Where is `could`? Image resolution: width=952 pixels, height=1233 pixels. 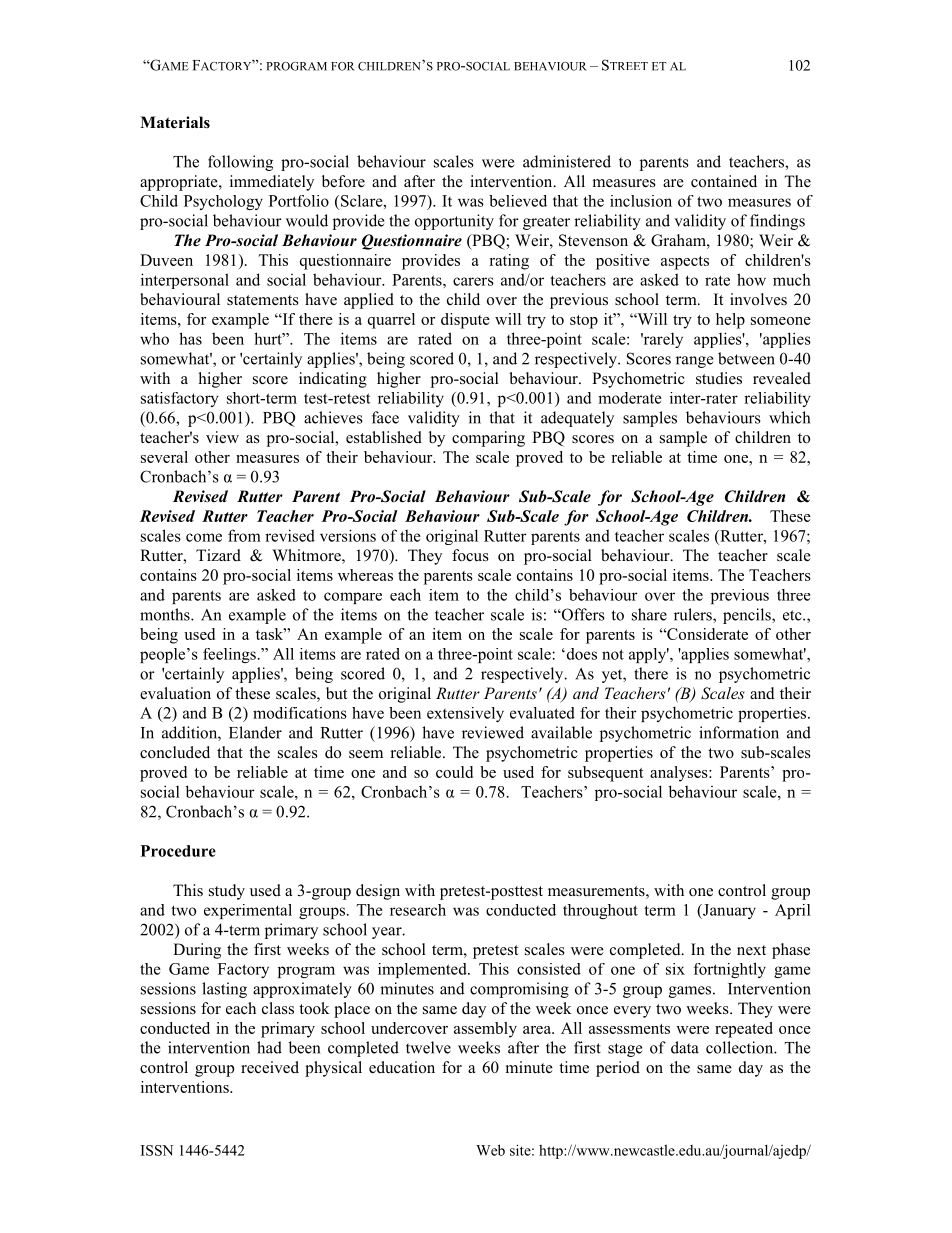
could is located at coordinates (454, 772).
